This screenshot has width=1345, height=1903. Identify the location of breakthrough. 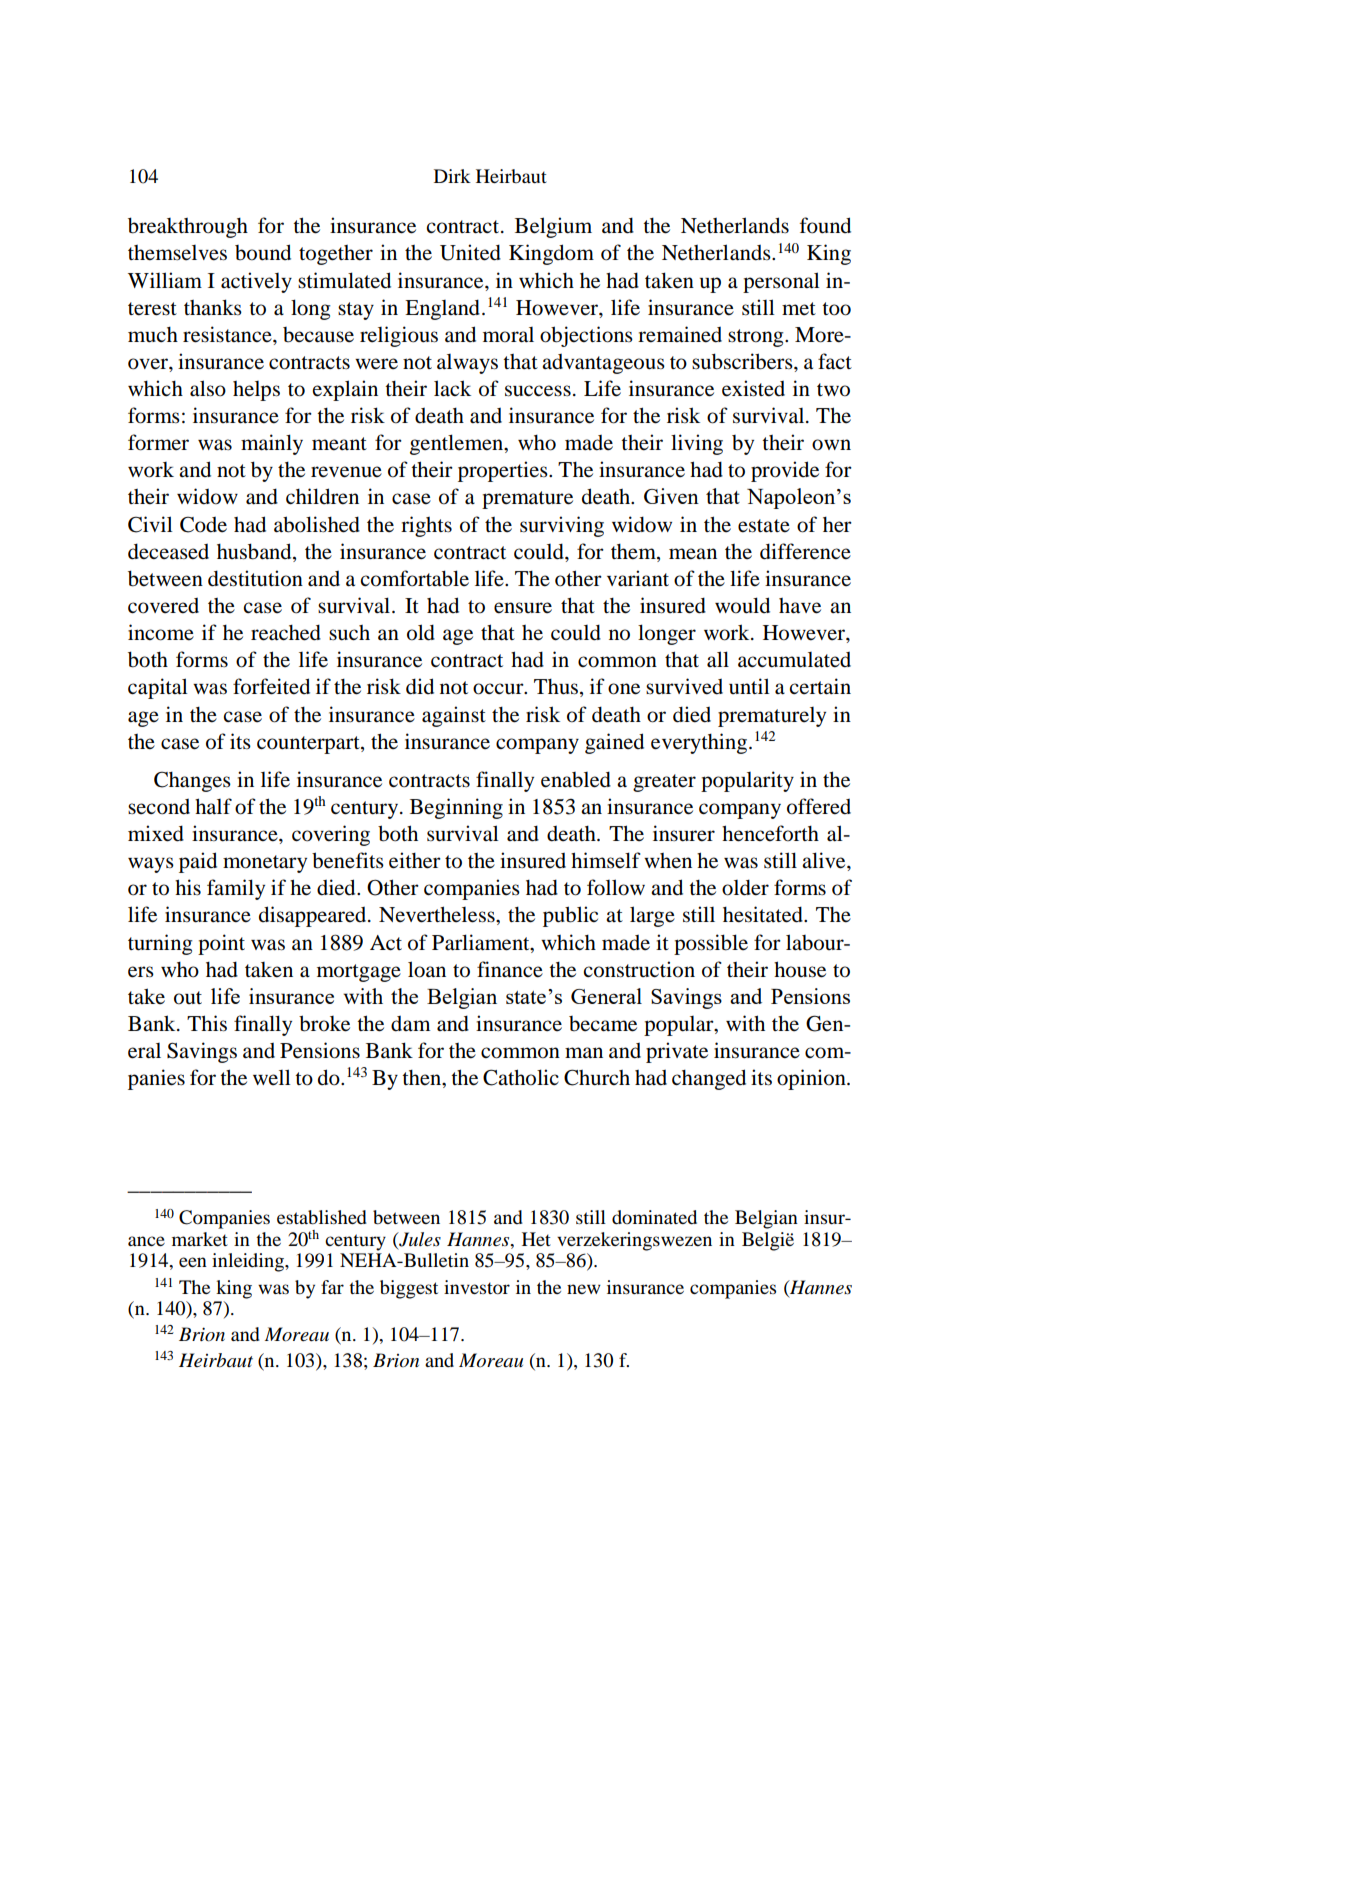
(188, 227).
